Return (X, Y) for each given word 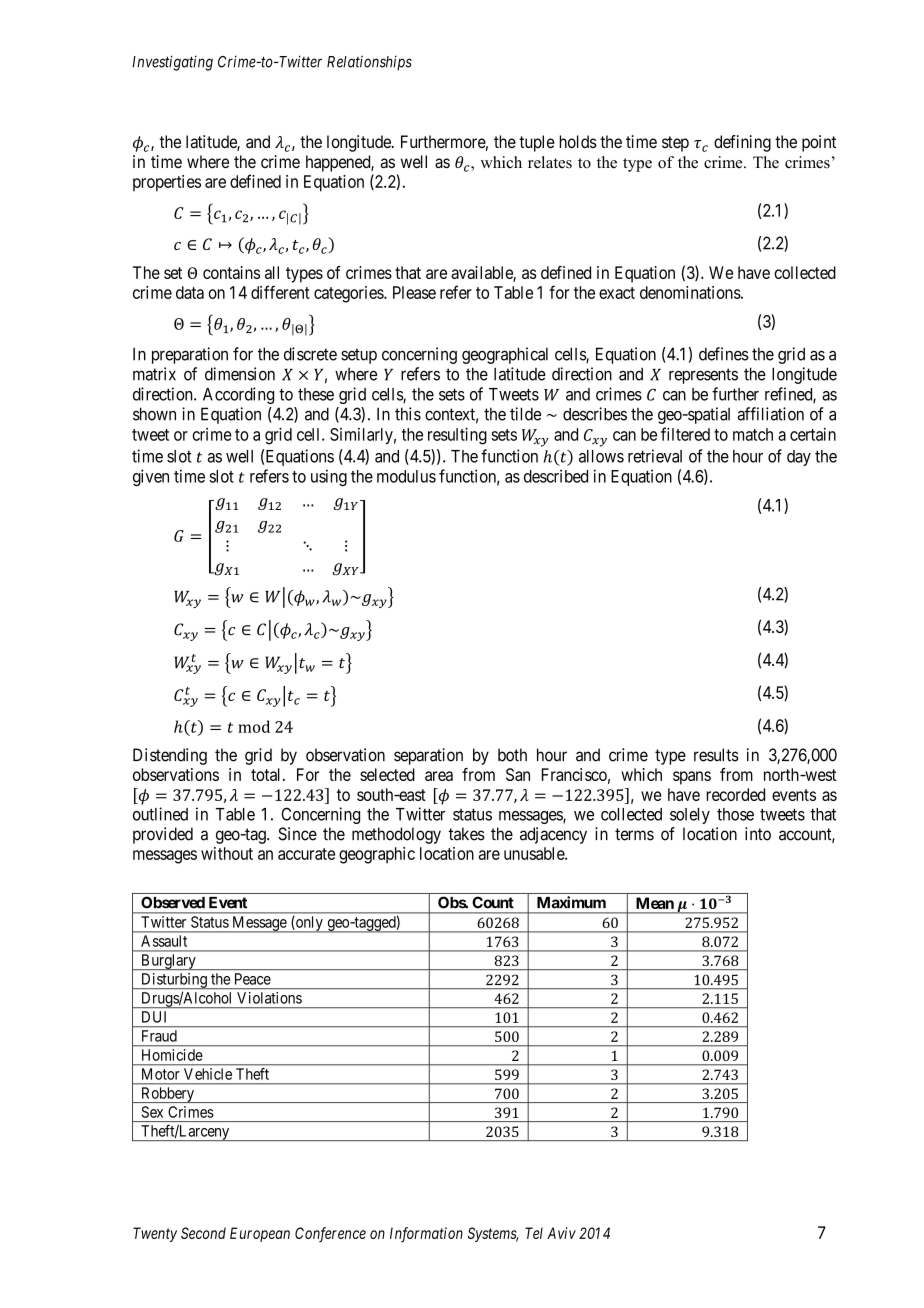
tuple (537, 143)
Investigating (172, 63)
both (512, 755)
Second (203, 1233)
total (267, 774)
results (716, 755)
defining (742, 143)
